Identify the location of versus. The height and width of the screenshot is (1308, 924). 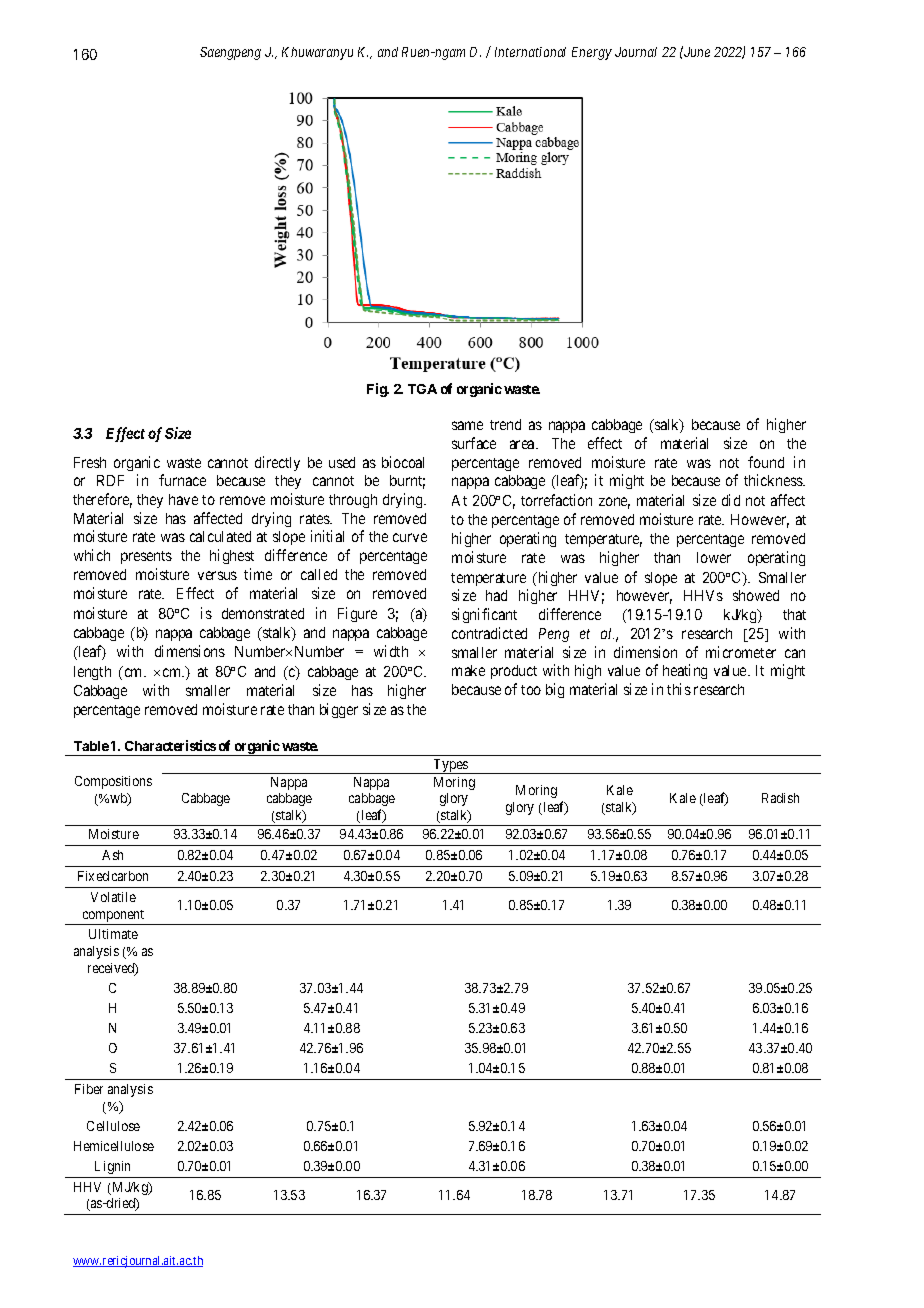
(217, 575).
